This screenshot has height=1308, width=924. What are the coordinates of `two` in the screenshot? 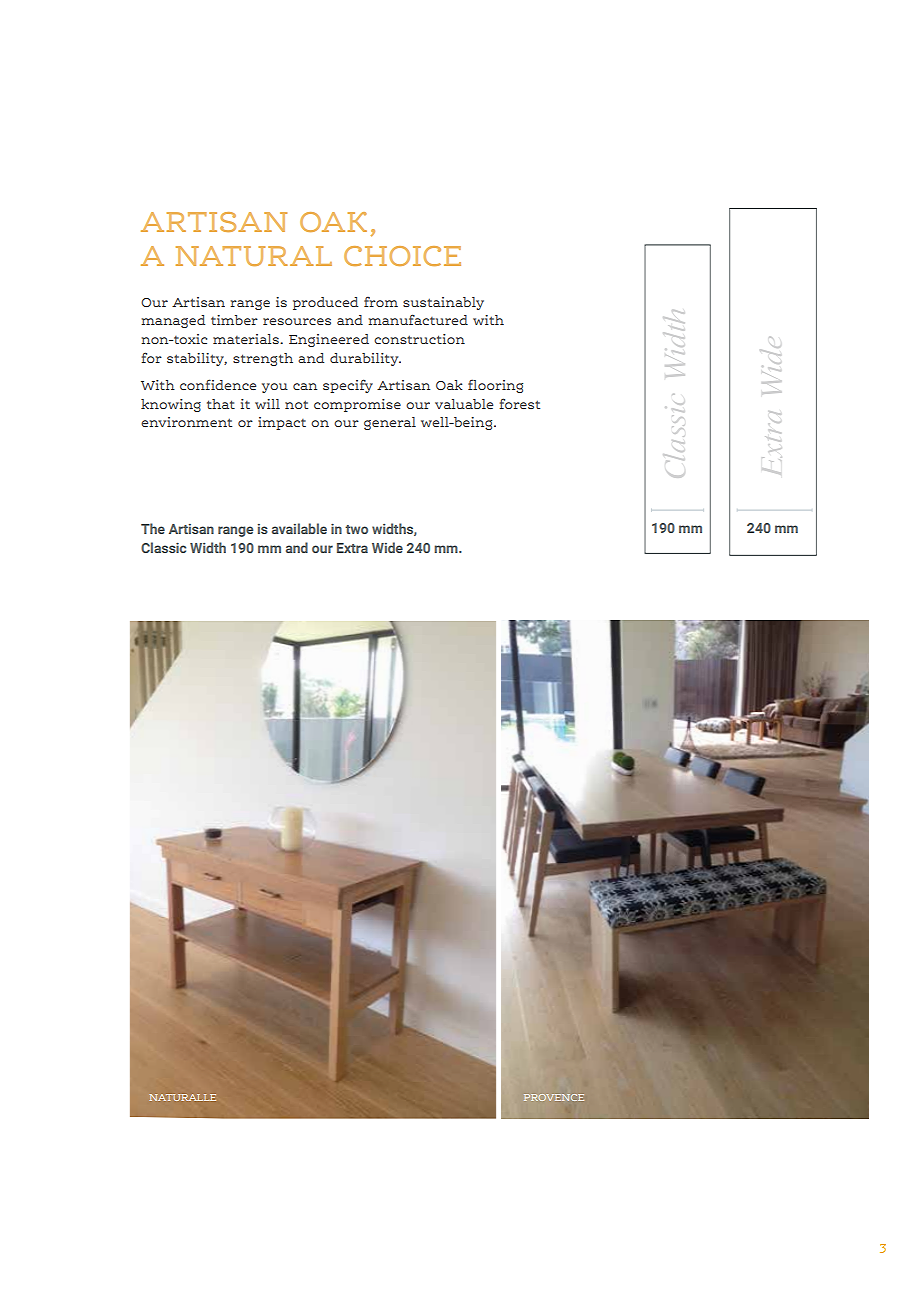 It's located at (356, 529).
